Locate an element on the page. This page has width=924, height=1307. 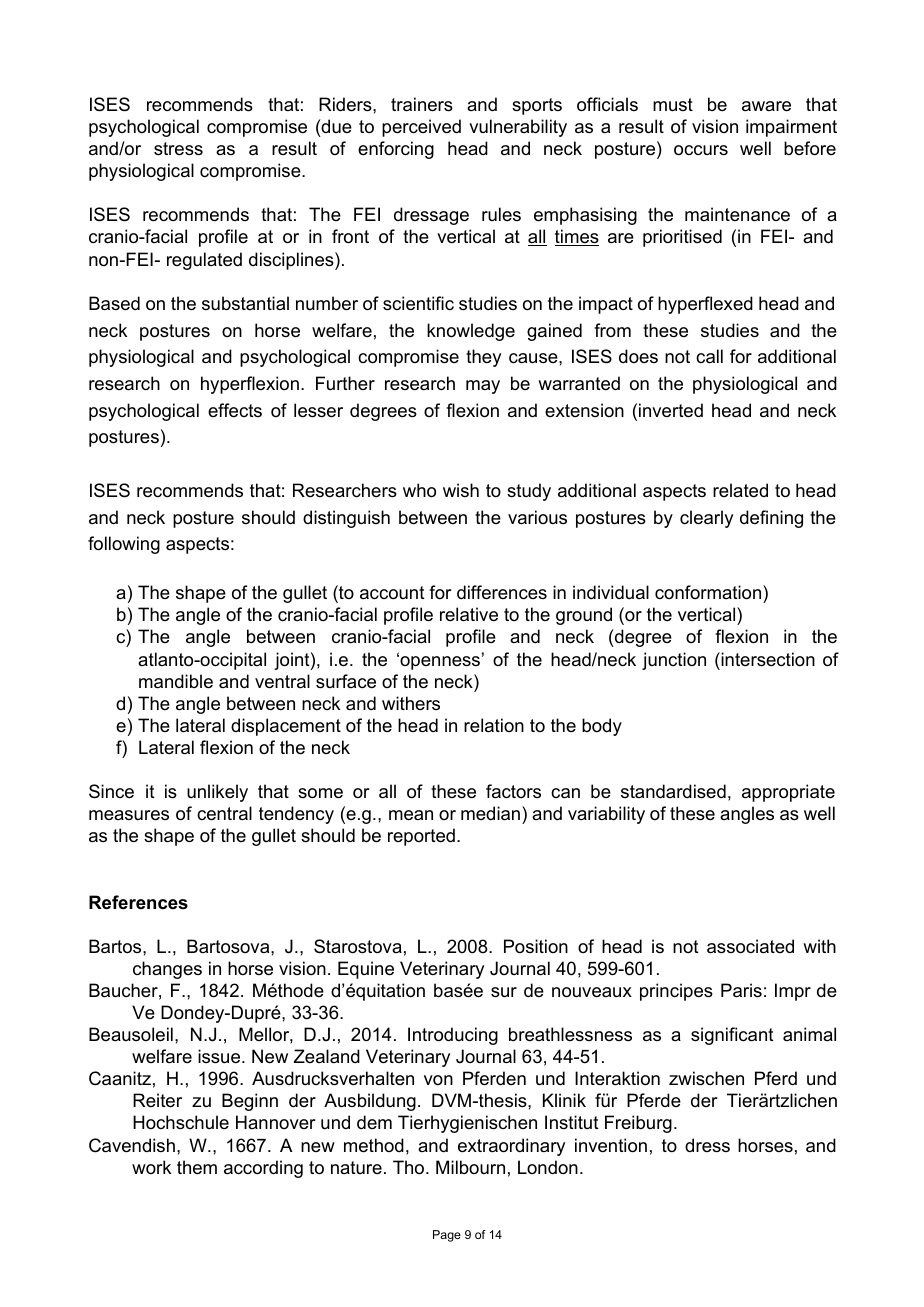
extraordinary is located at coordinates (511, 1147).
